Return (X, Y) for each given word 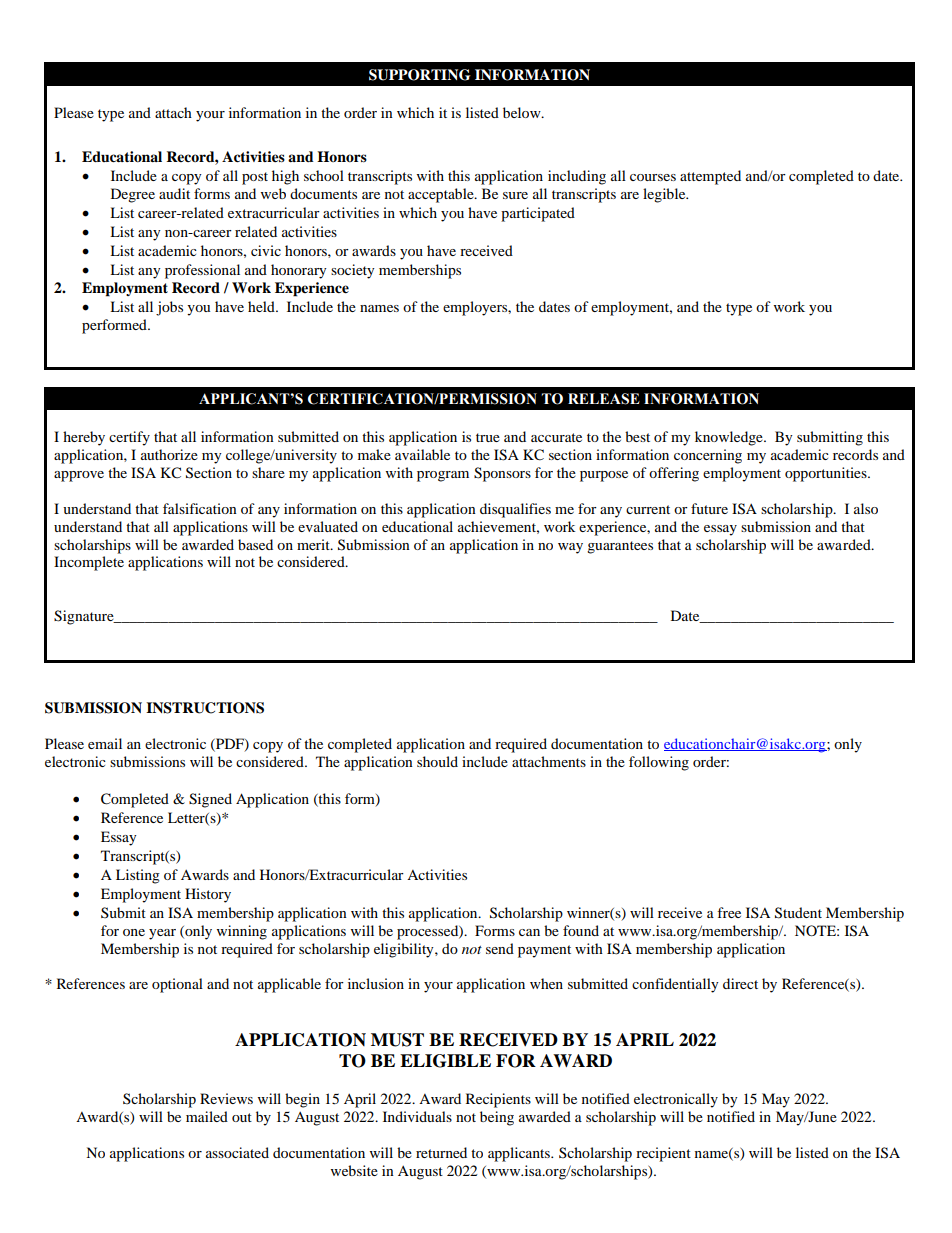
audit (174, 193)
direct (740, 983)
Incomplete (89, 563)
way (570, 548)
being (497, 1118)
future (709, 508)
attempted (710, 177)
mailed (207, 1116)
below (523, 112)
